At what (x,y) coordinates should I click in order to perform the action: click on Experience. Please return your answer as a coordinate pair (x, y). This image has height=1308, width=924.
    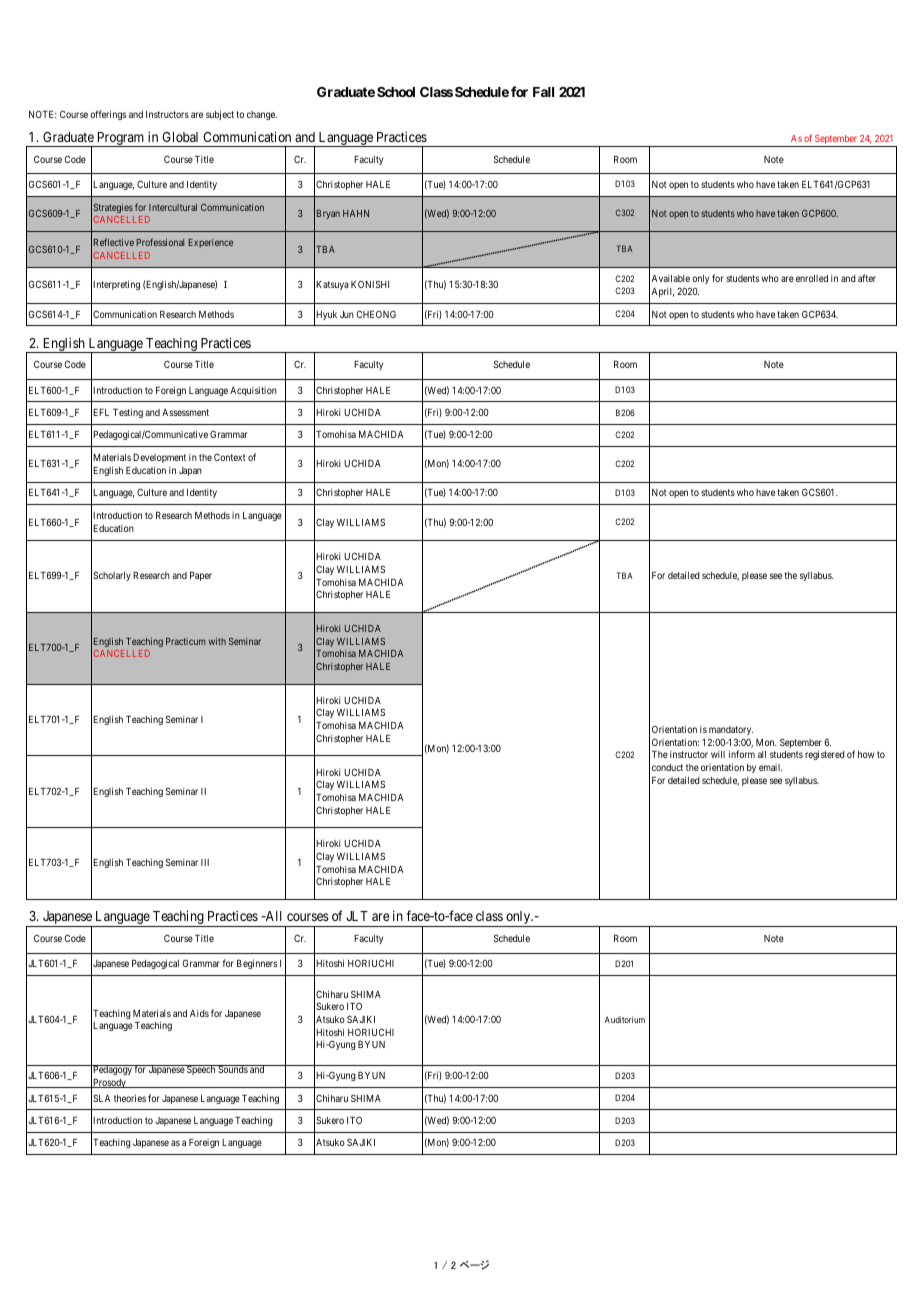
    Looking at the image, I should click on (211, 243).
